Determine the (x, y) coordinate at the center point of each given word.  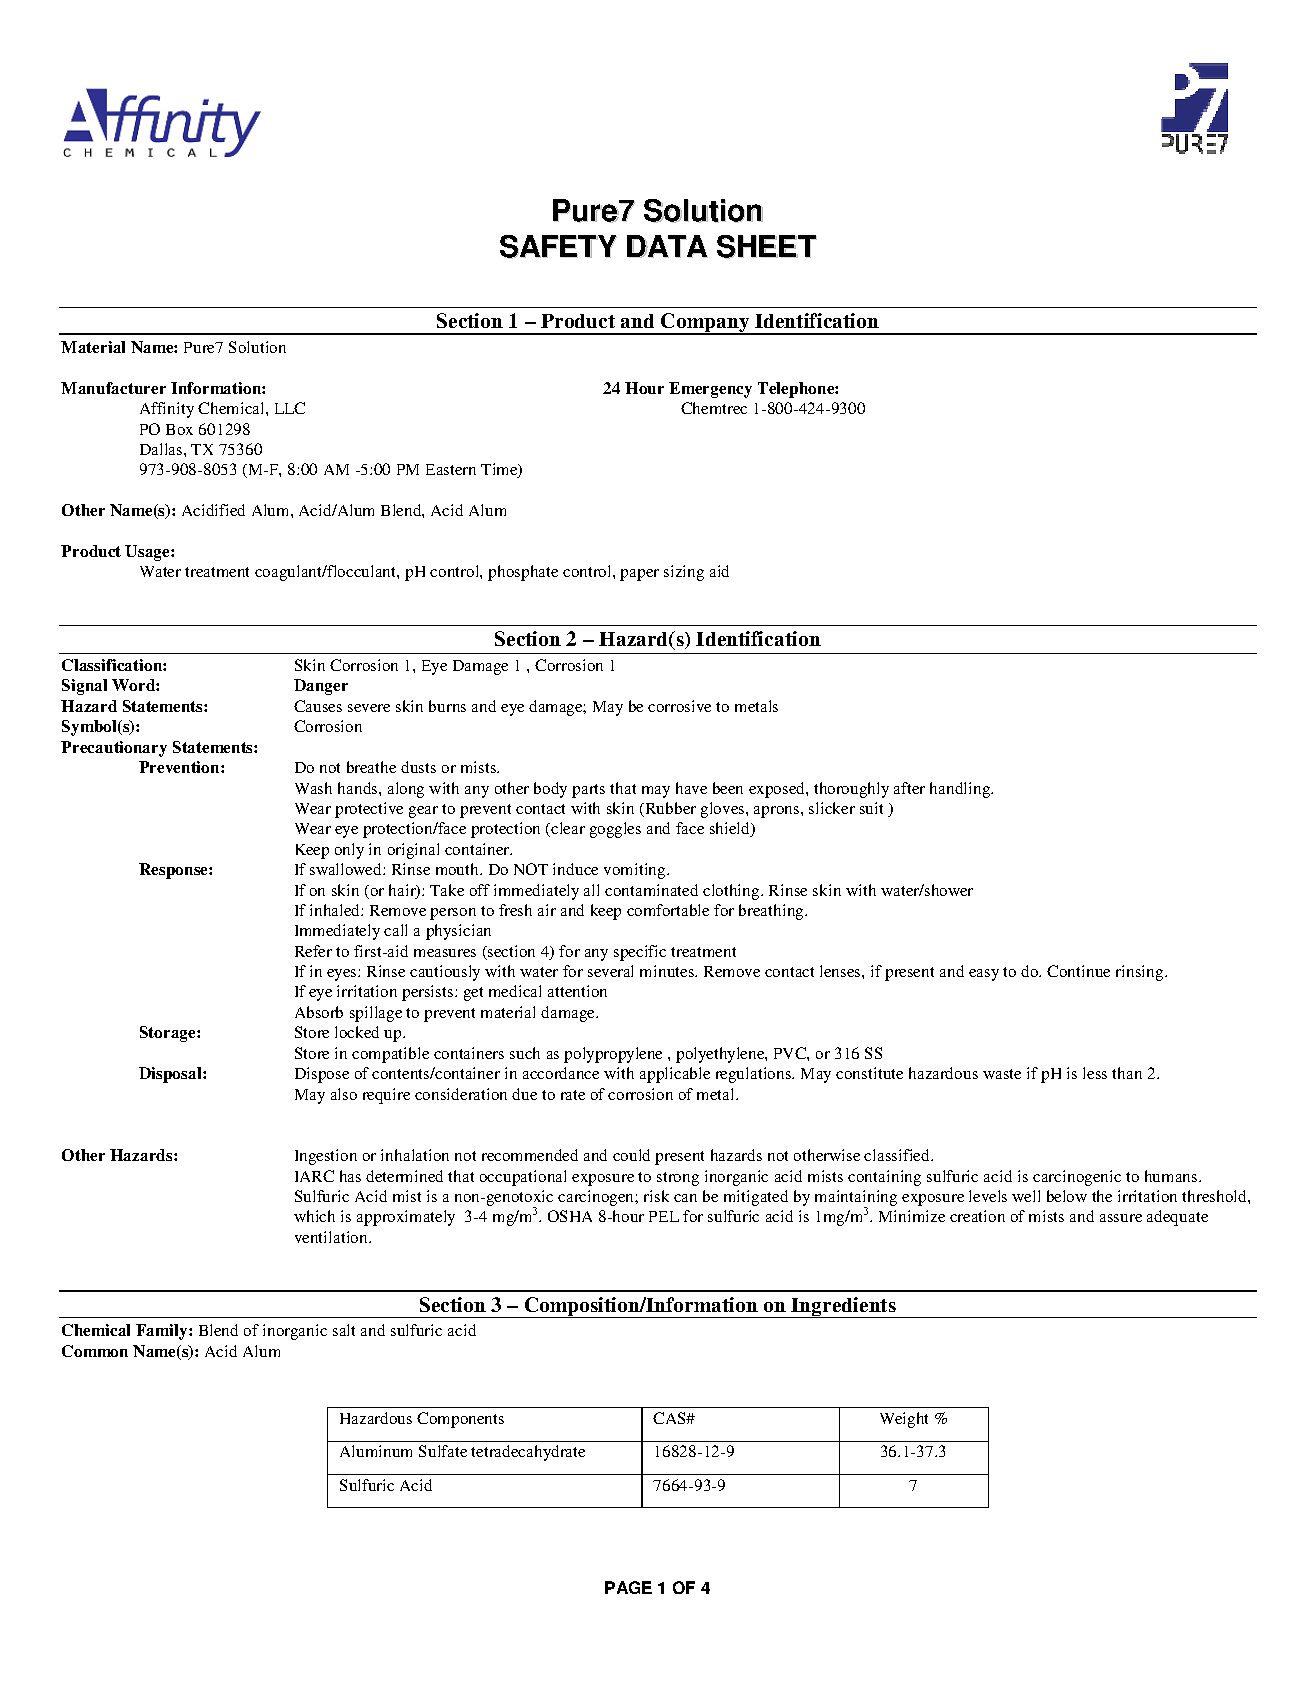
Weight (904, 1420)
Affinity (167, 410)
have (691, 788)
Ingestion (326, 1157)
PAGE (628, 1587)
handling (961, 790)
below (1067, 1196)
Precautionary (114, 749)
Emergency (710, 390)
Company (705, 324)
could (631, 1155)
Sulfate (443, 1451)
